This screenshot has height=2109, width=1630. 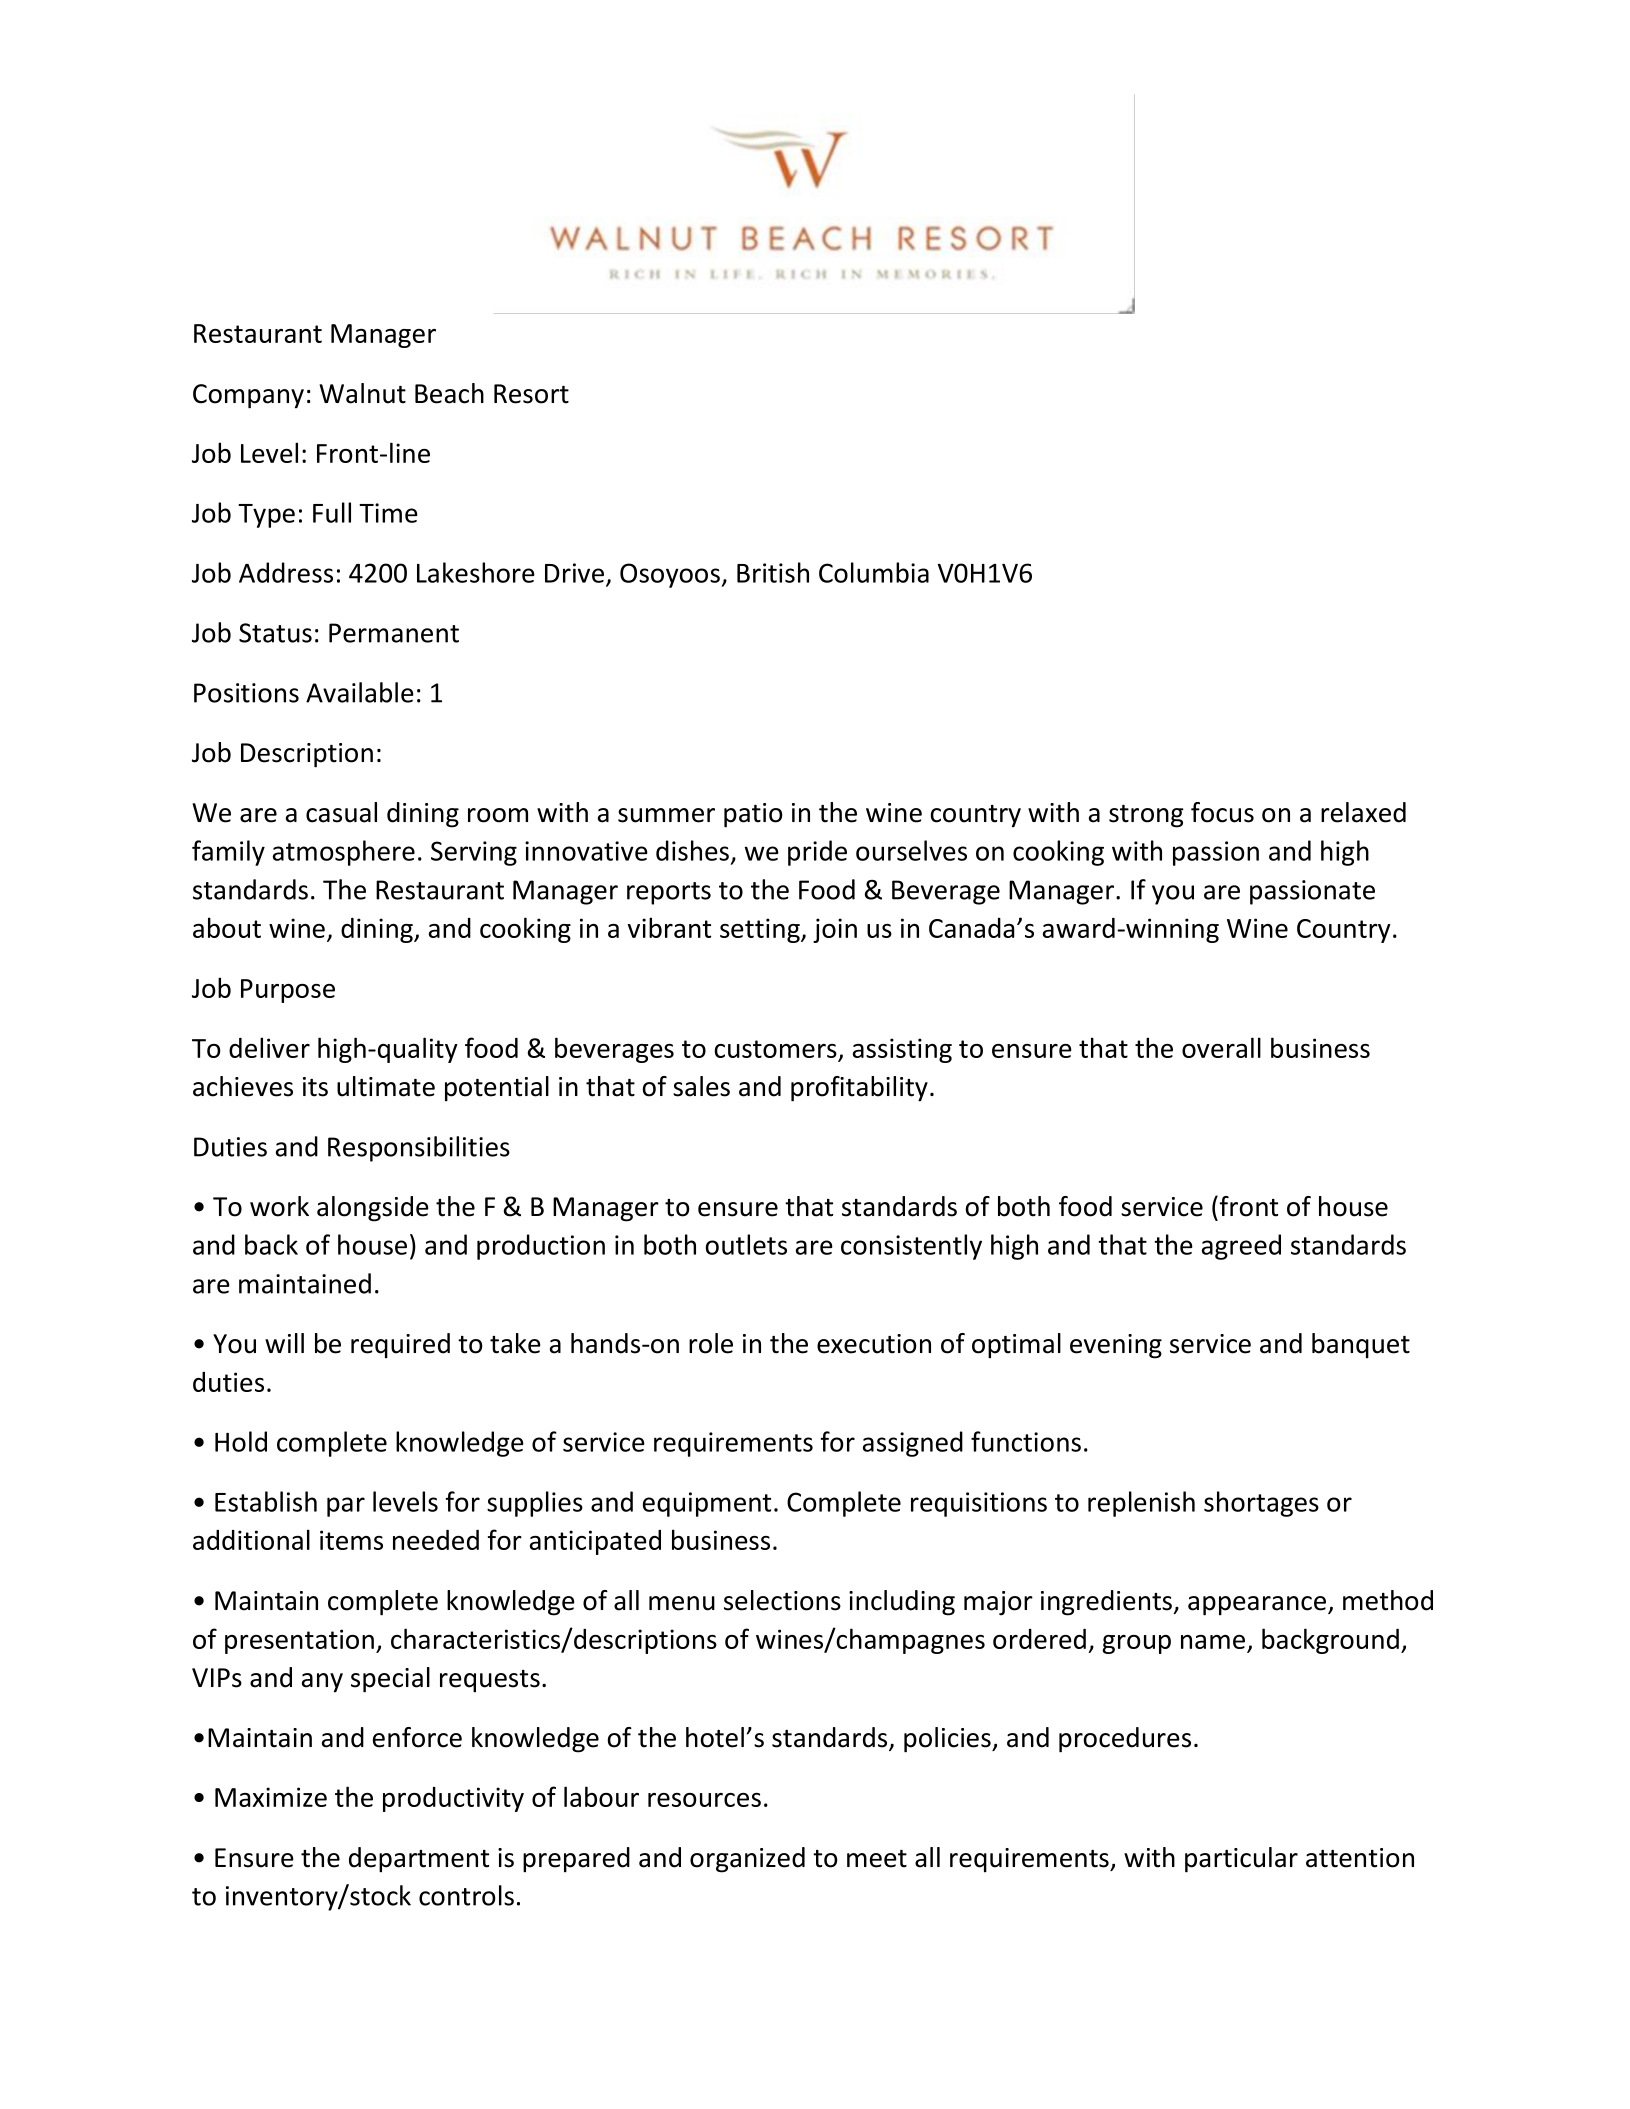 I want to click on execution, so click(x=874, y=1344).
